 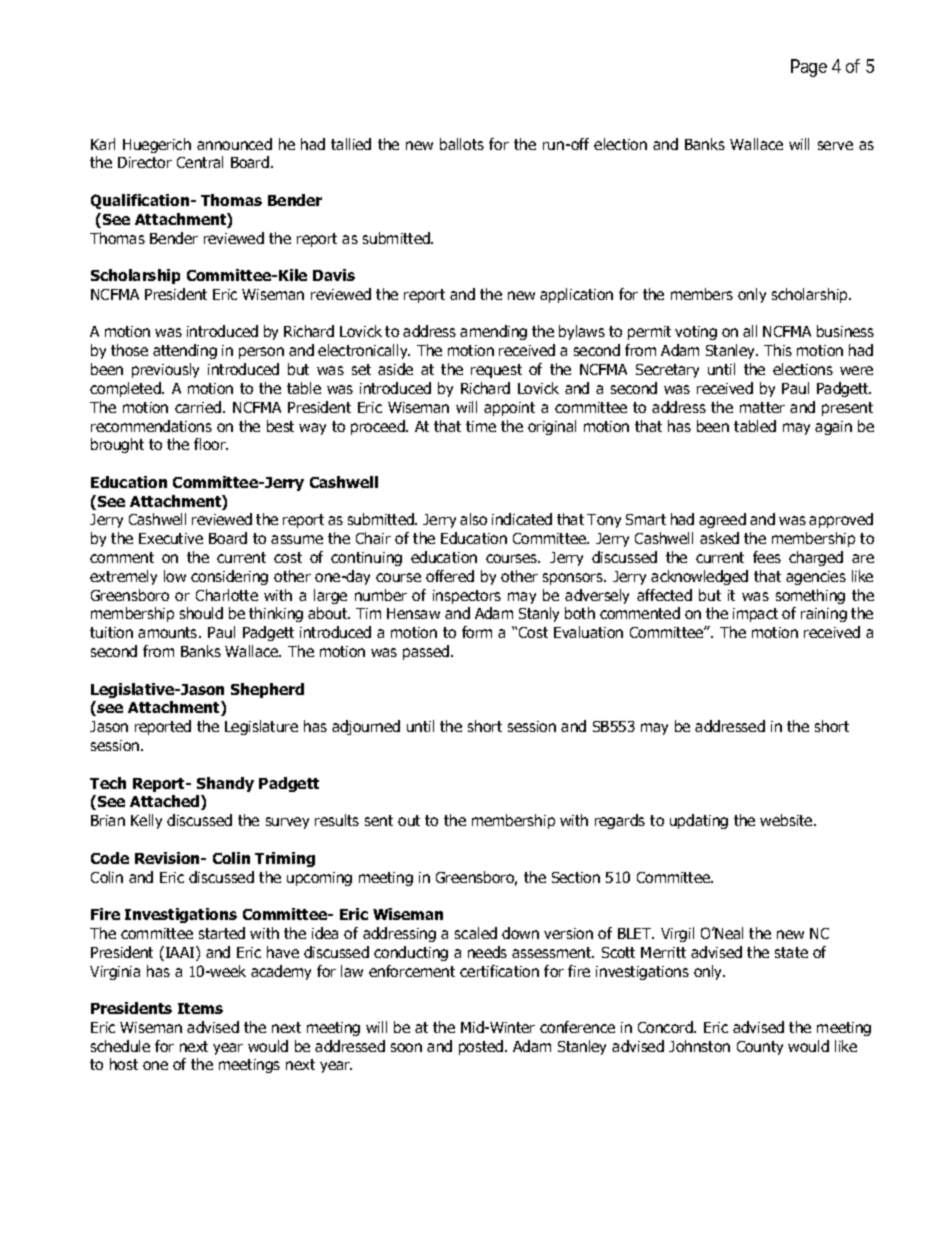 What do you see at coordinates (482, 1047) in the document?
I see `posted` at bounding box center [482, 1047].
